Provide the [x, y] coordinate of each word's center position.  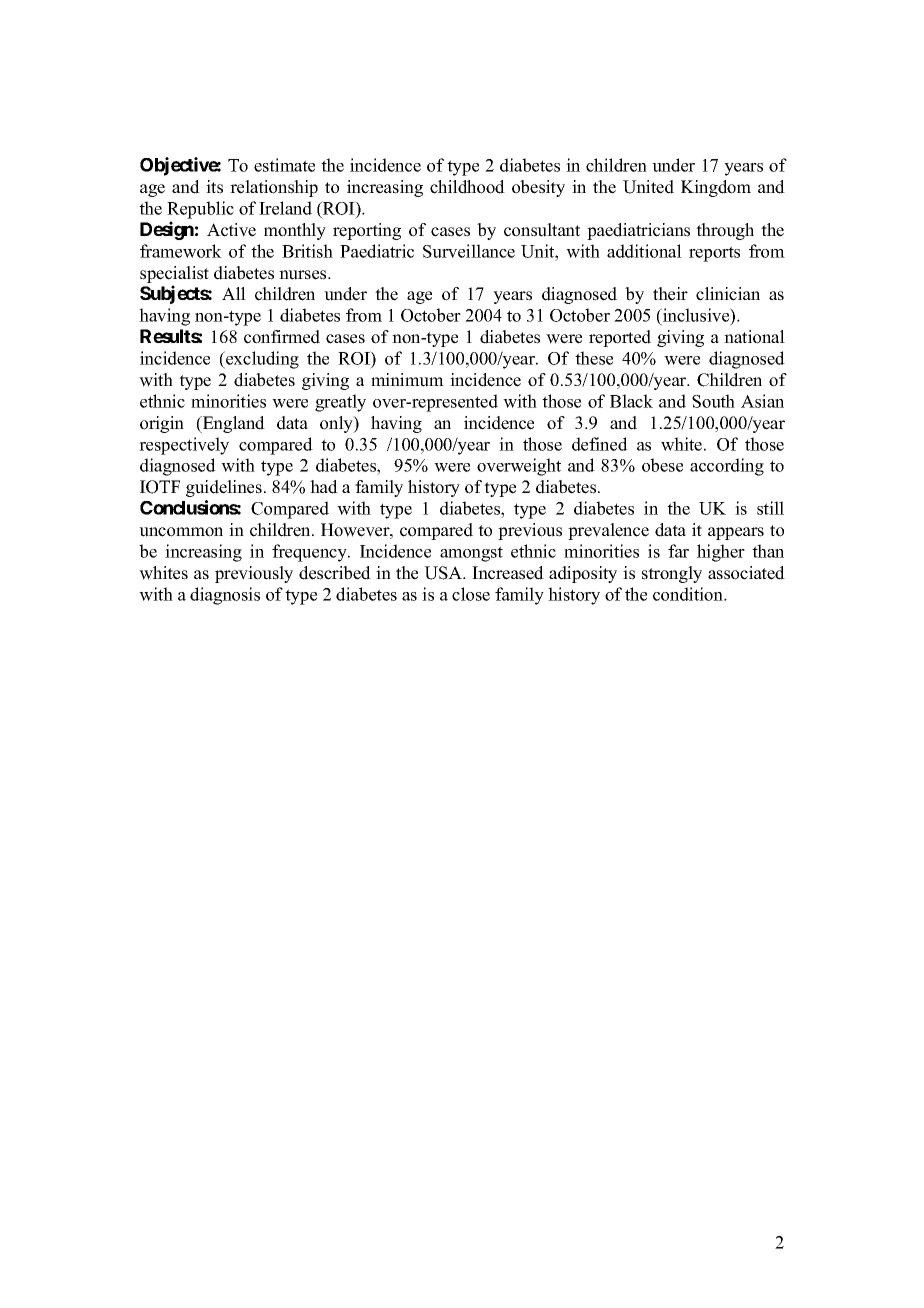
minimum [407, 380]
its [214, 187]
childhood [467, 187]
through [725, 231]
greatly [340, 403]
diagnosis [225, 596]
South [713, 401]
